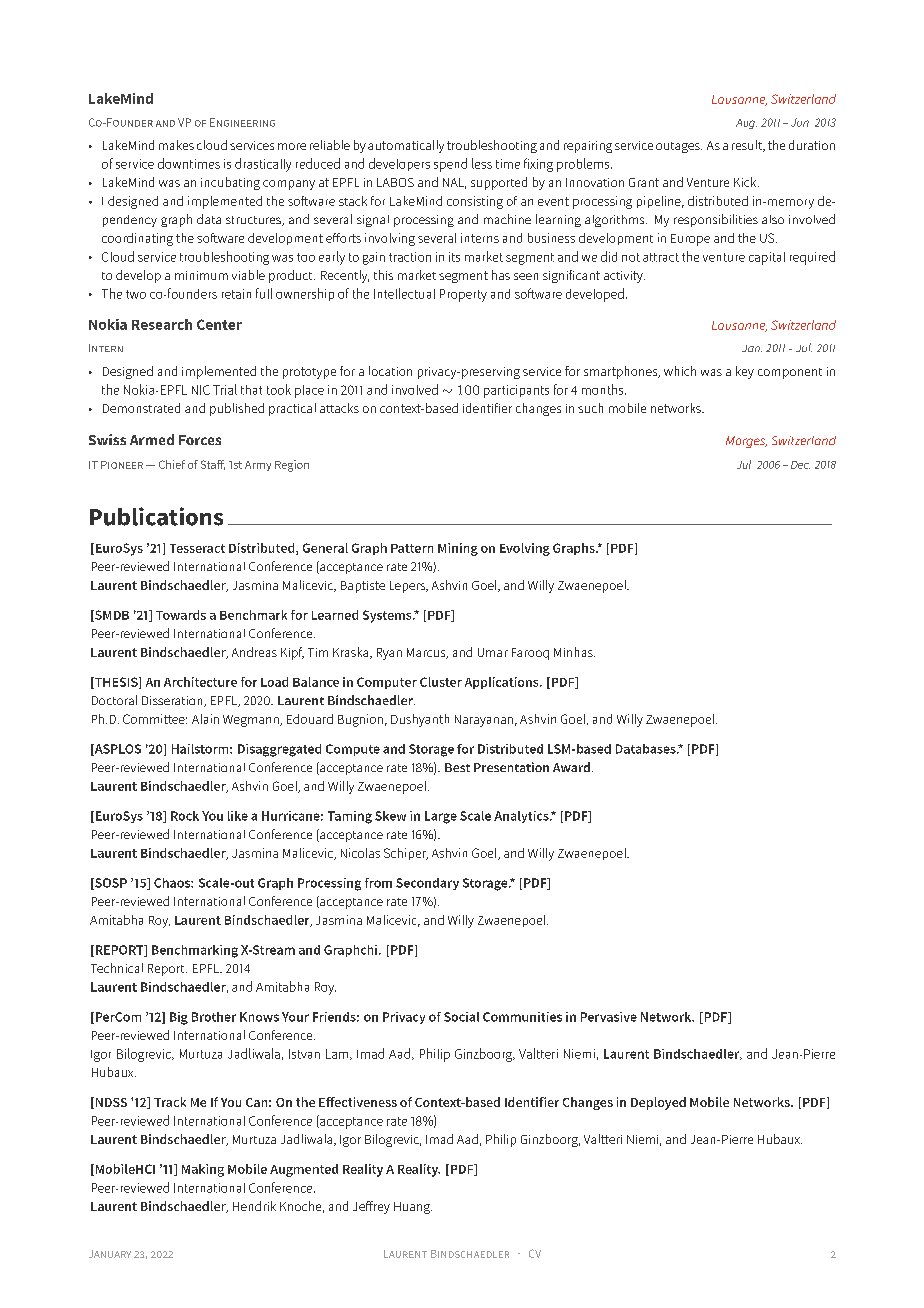  What do you see at coordinates (230, 183) in the image?
I see `incubating` at bounding box center [230, 183].
